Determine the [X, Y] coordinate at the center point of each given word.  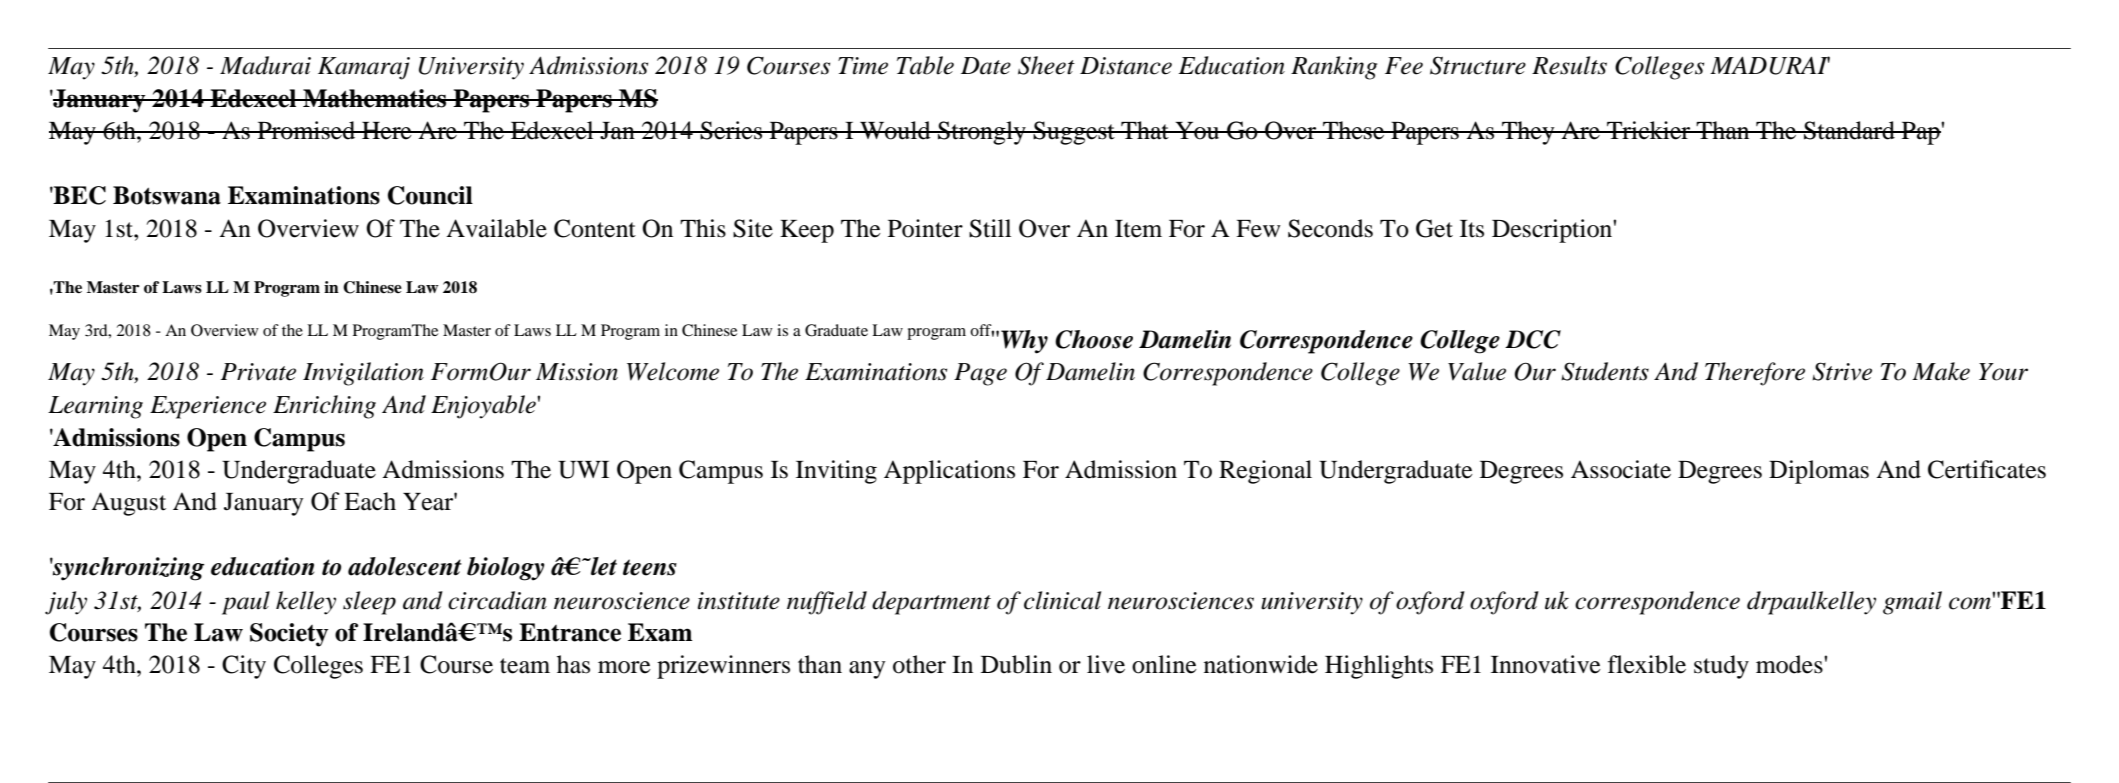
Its [1472, 229]
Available [496, 228]
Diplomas [1819, 472]
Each [370, 501]
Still [990, 228]
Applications [949, 472]
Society [289, 635]
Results [1569, 65]
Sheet [1046, 65]
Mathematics [375, 98]
